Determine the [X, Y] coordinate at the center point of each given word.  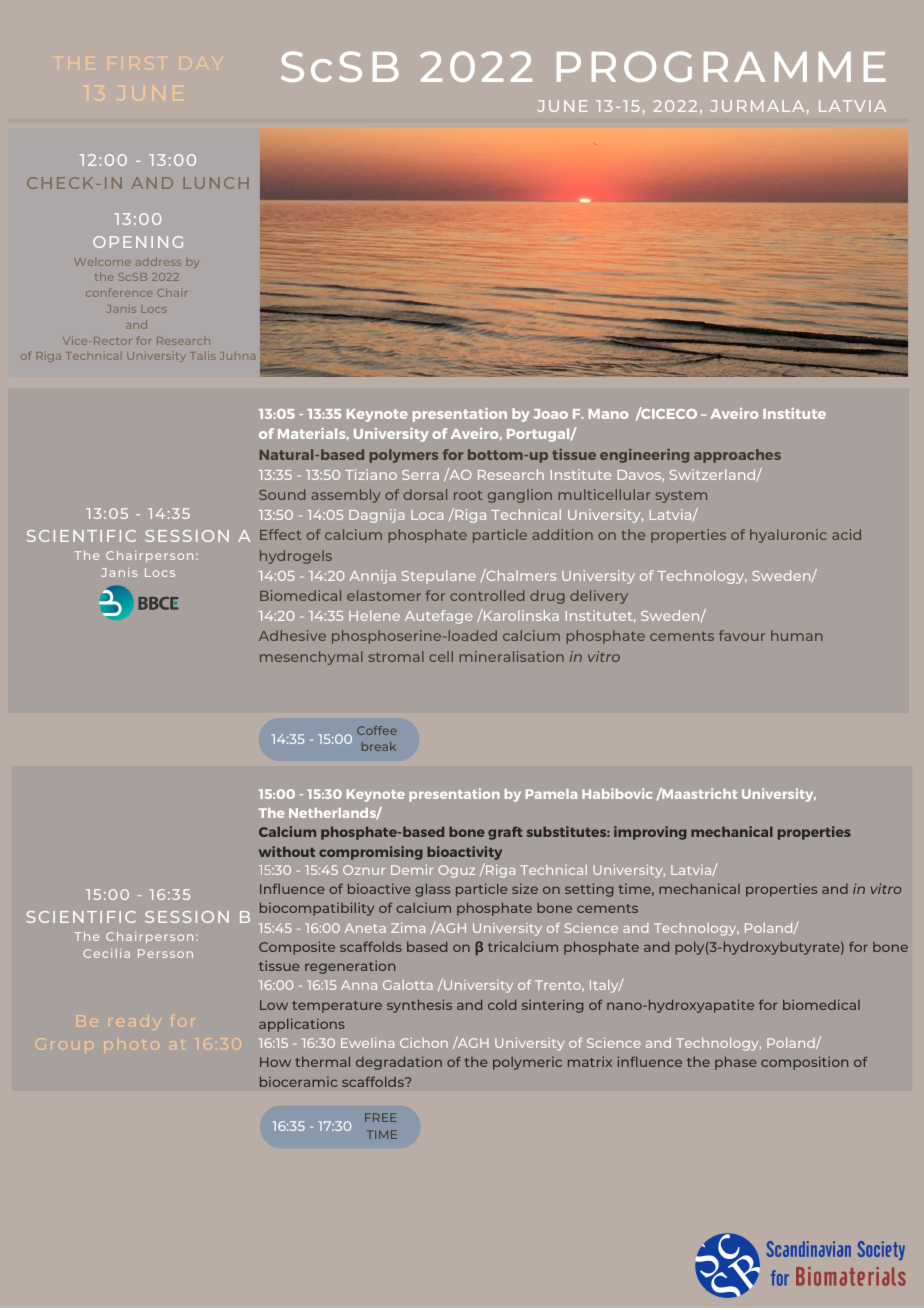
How [275, 1062]
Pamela [551, 794]
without [287, 851]
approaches [737, 456]
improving [650, 833]
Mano [608, 414]
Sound [282, 494]
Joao [550, 414]
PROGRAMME [721, 66]
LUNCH [216, 183]
